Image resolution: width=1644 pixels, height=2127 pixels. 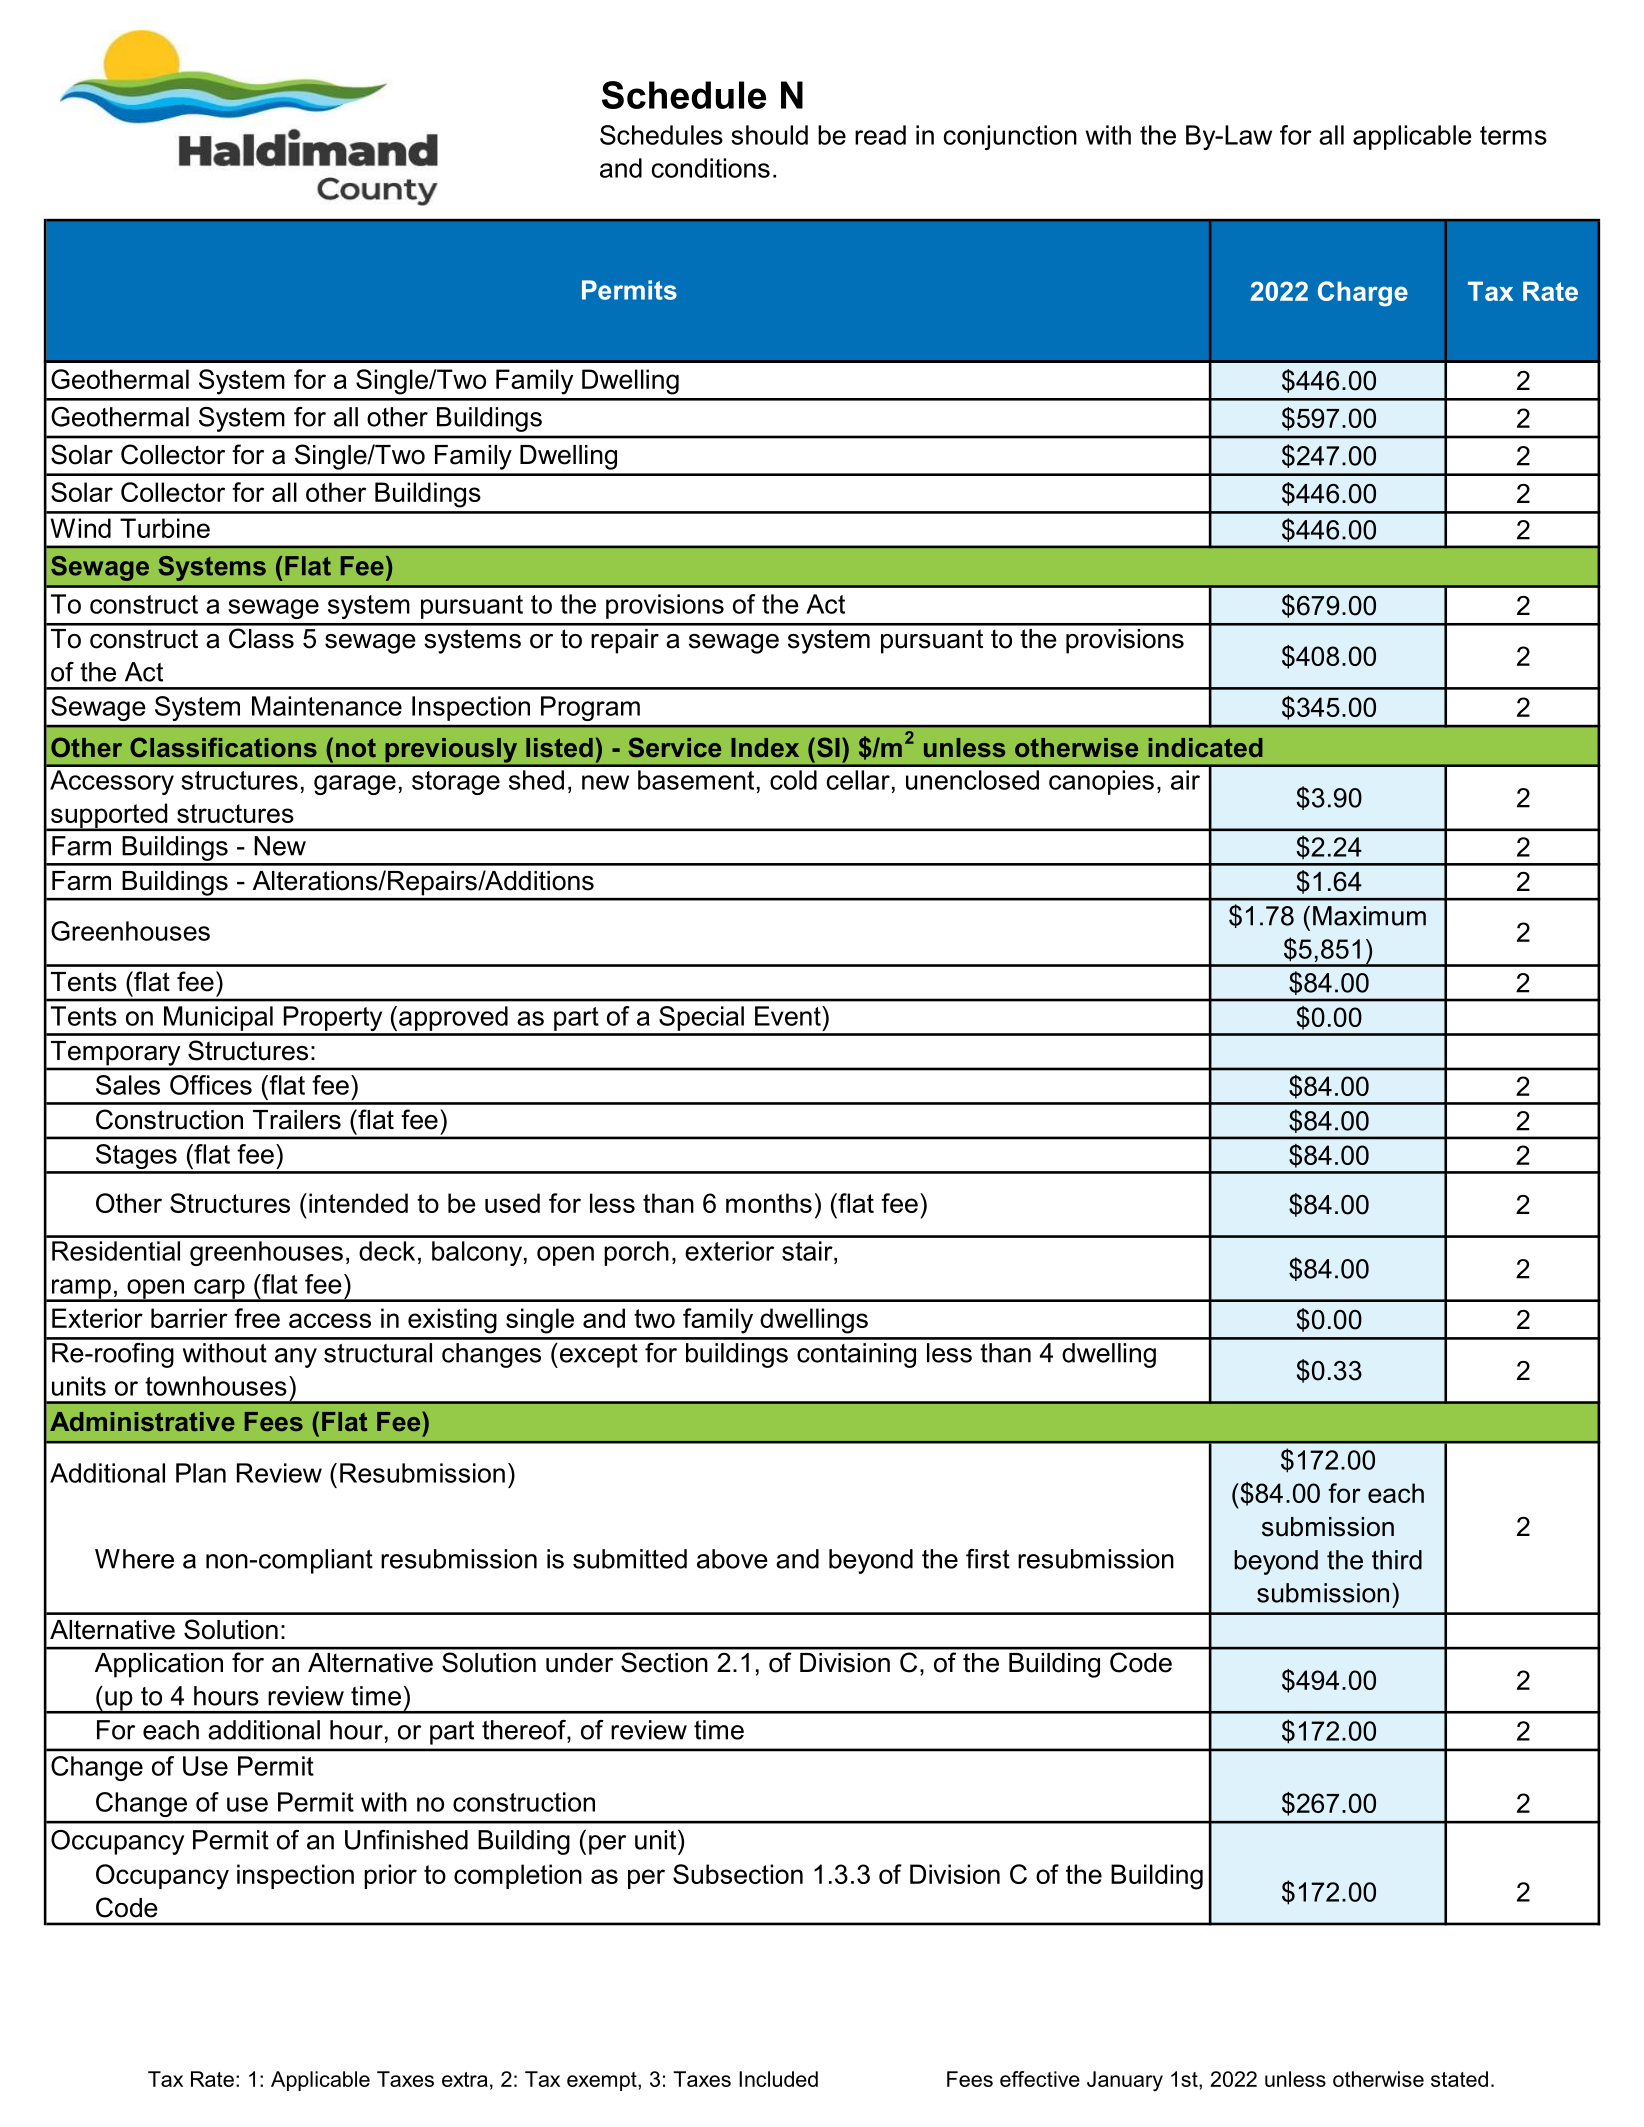 What do you see at coordinates (1363, 294) in the screenshot?
I see `Charge` at bounding box center [1363, 294].
